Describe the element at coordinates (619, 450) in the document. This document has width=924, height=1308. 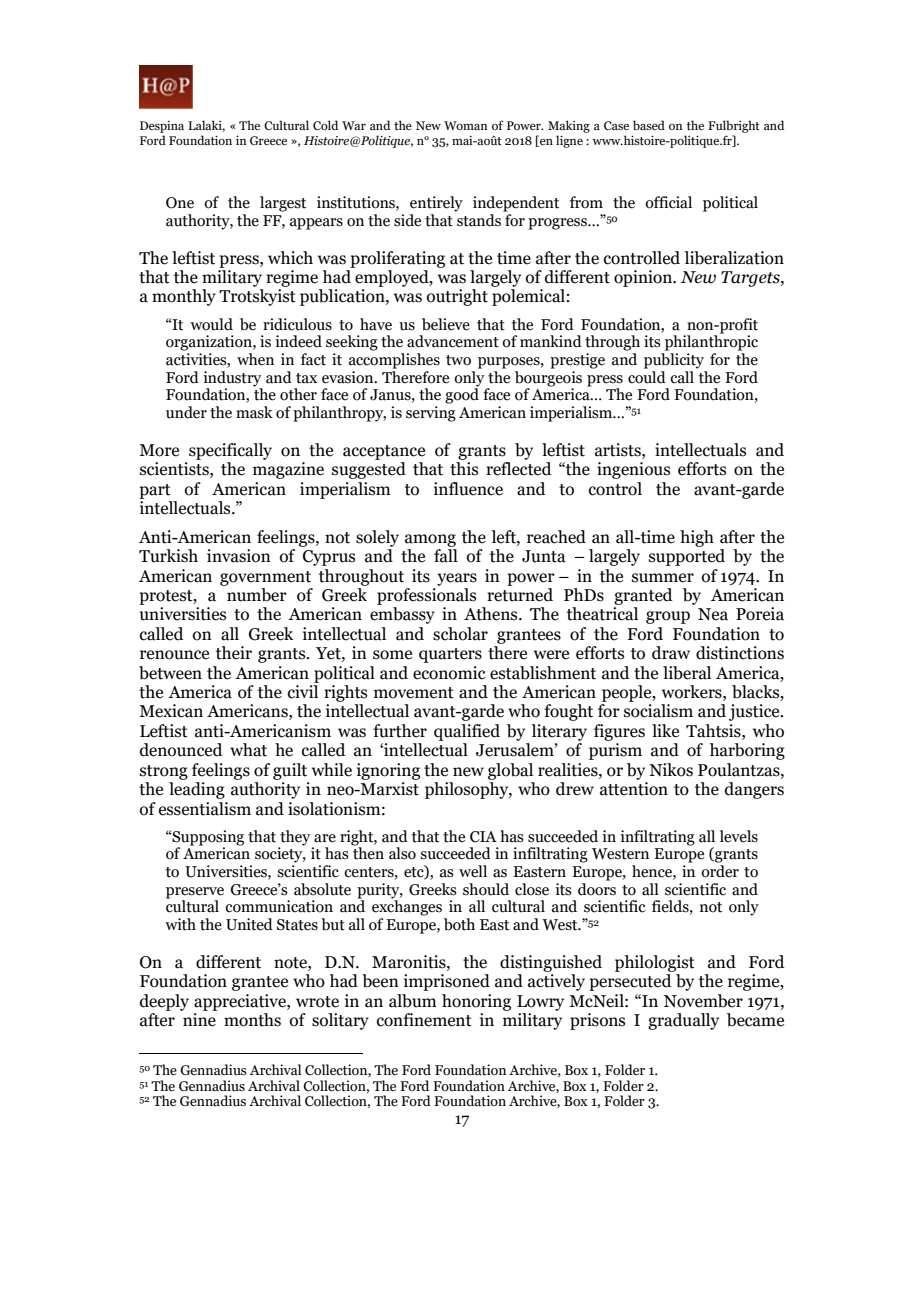
I see `artists` at that location.
